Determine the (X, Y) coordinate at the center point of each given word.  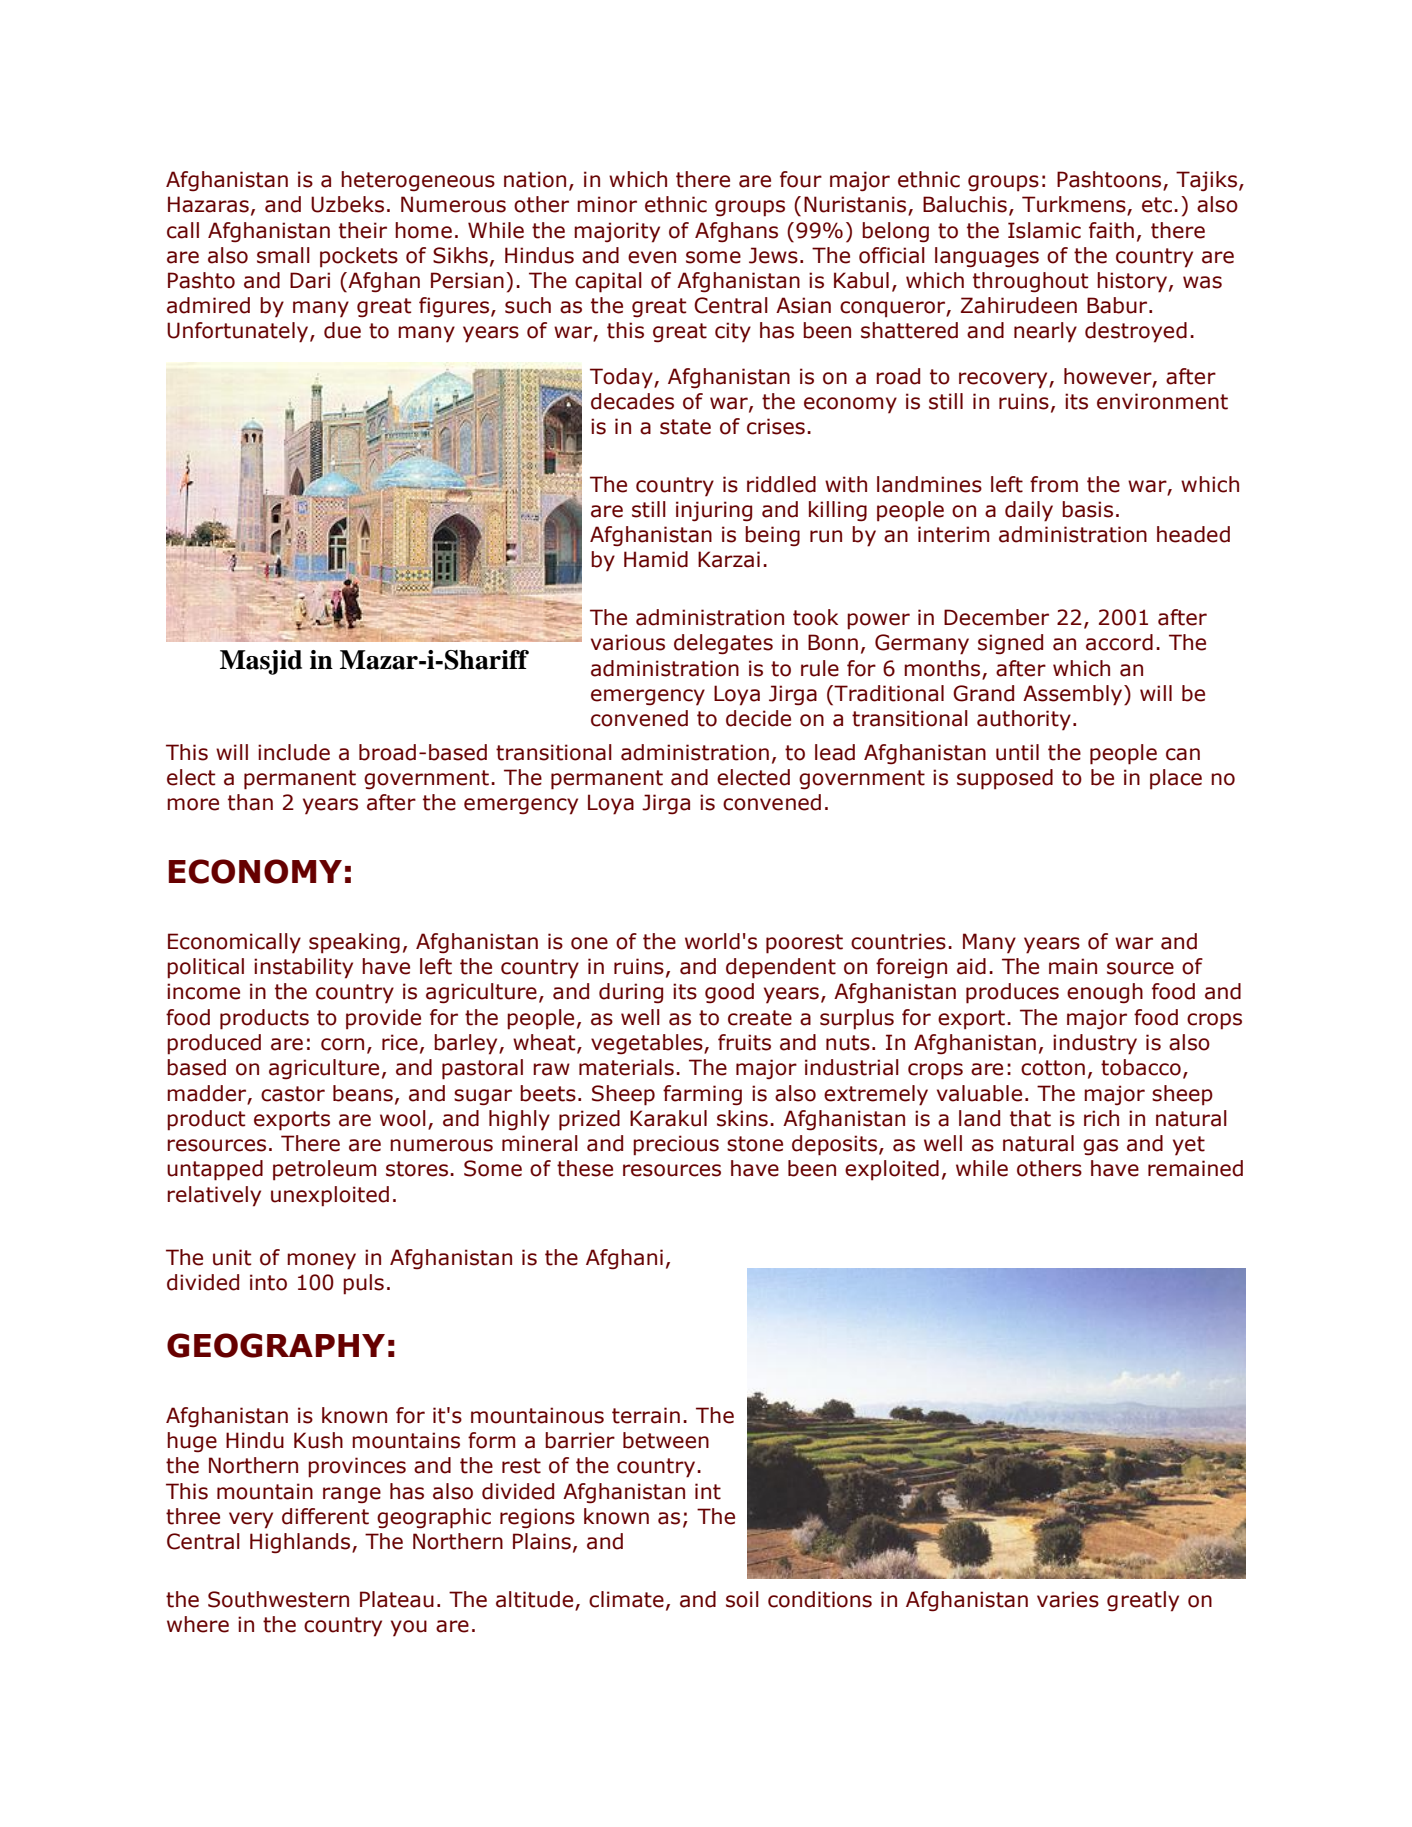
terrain (646, 1415)
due (342, 330)
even (652, 257)
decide (758, 718)
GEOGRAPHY (276, 1345)
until (1017, 752)
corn (342, 1044)
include (294, 752)
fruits (744, 1042)
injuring (714, 511)
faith (1111, 230)
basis (1087, 509)
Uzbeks (347, 204)
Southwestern (278, 1599)
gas (1100, 1147)
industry (1095, 1044)
